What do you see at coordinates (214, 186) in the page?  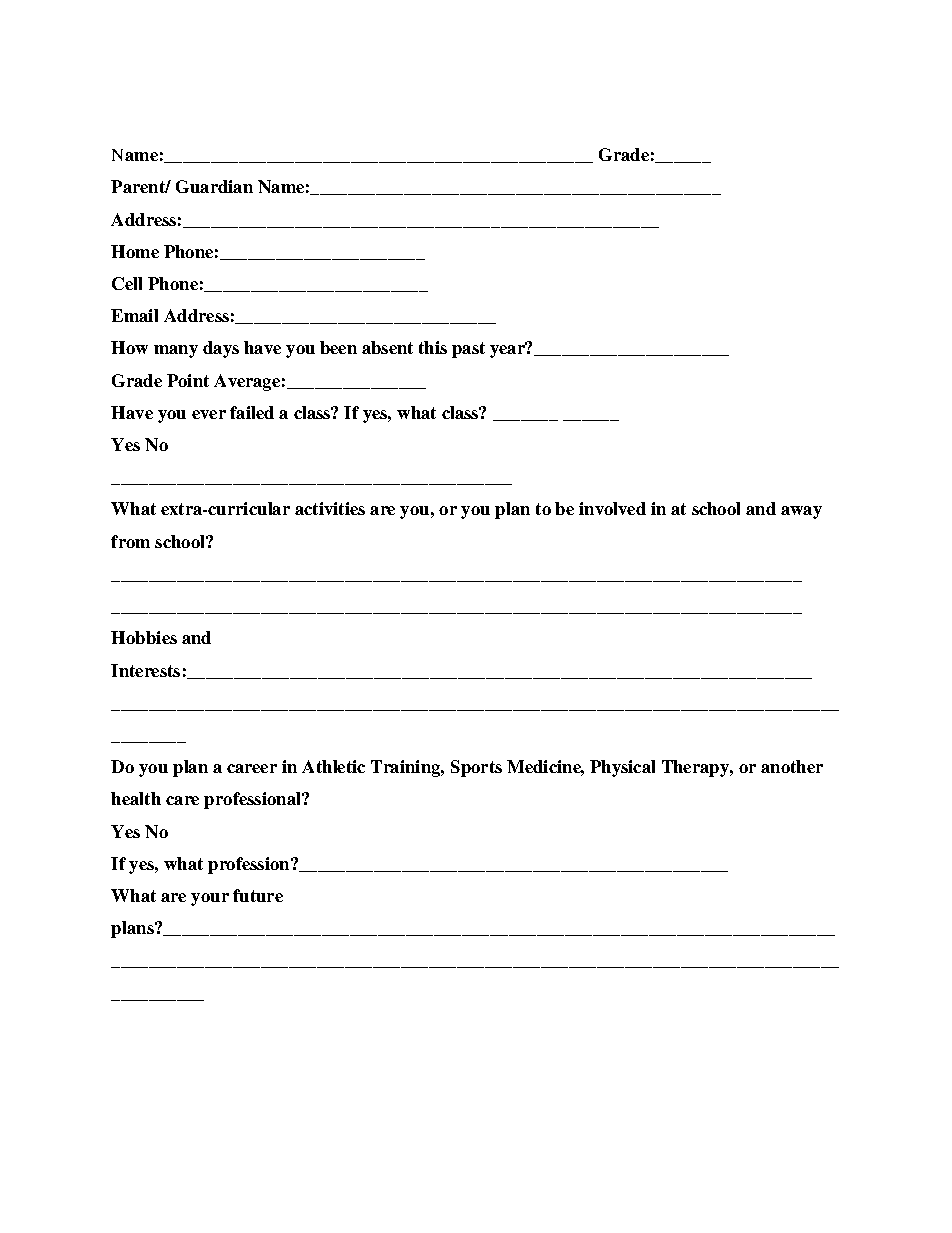 I see `Guardian` at bounding box center [214, 186].
